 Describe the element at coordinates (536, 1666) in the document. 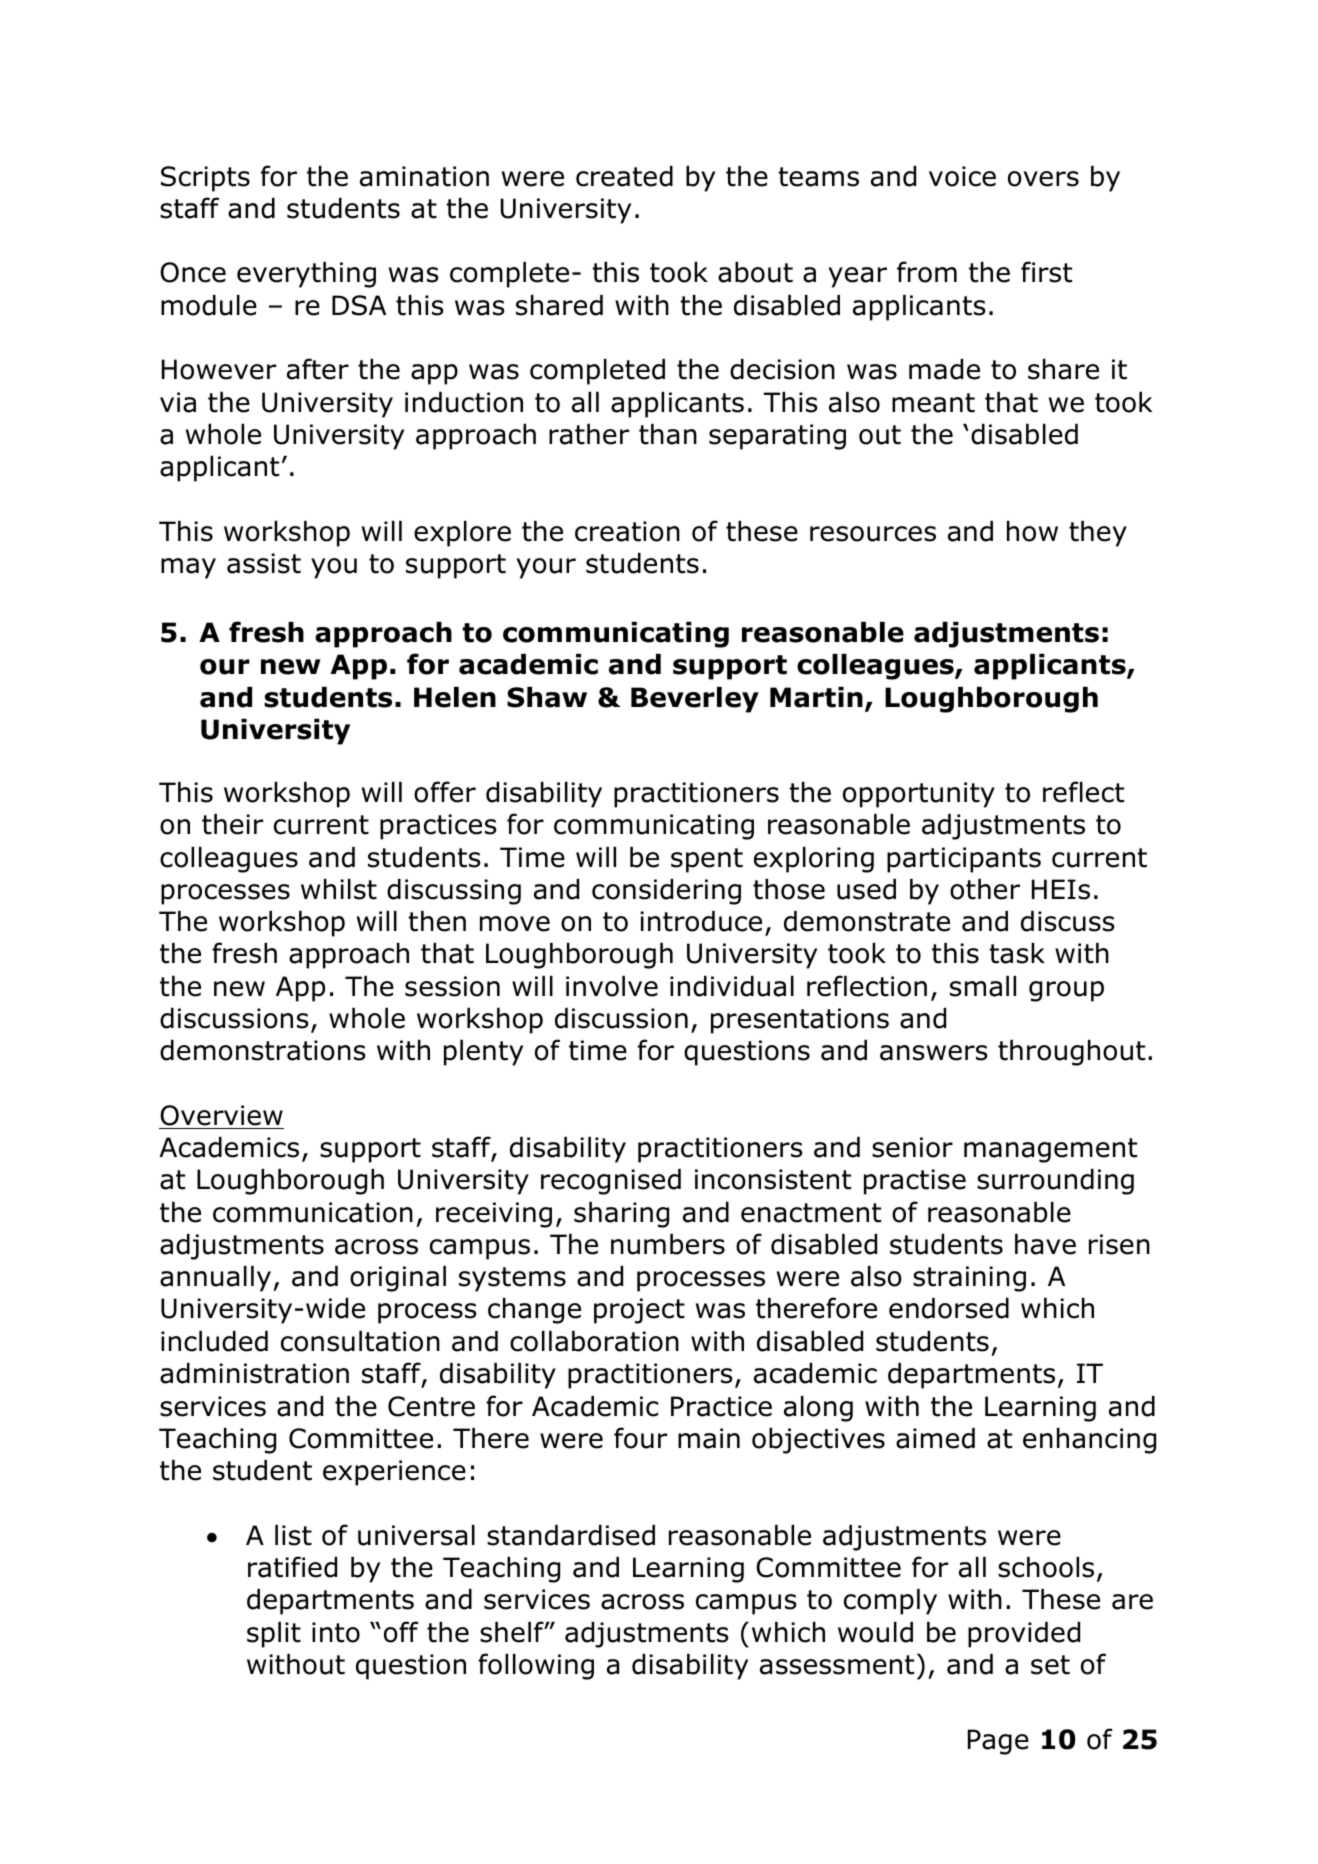

I see `following` at that location.
